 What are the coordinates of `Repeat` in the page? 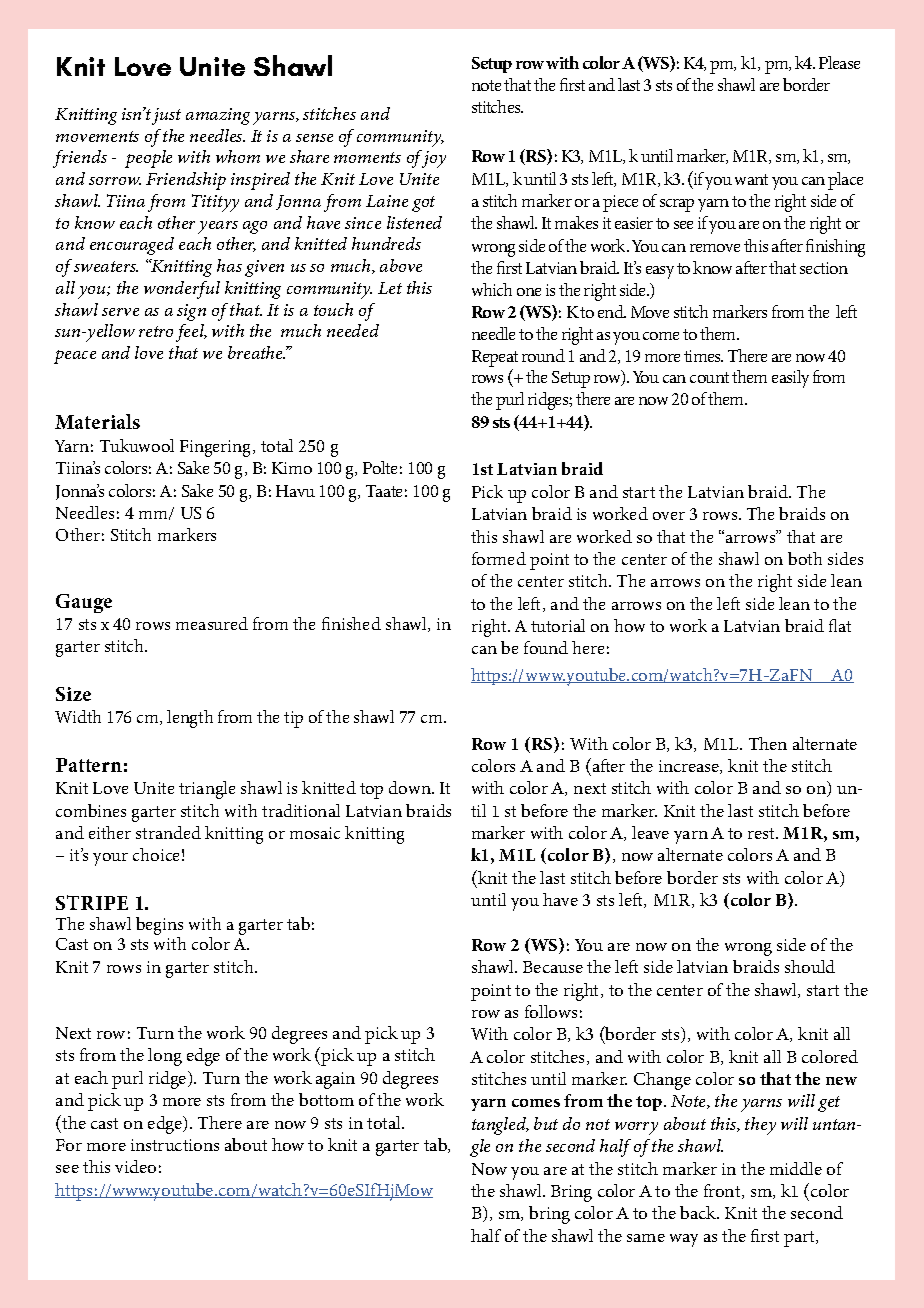 It's located at (495, 358).
